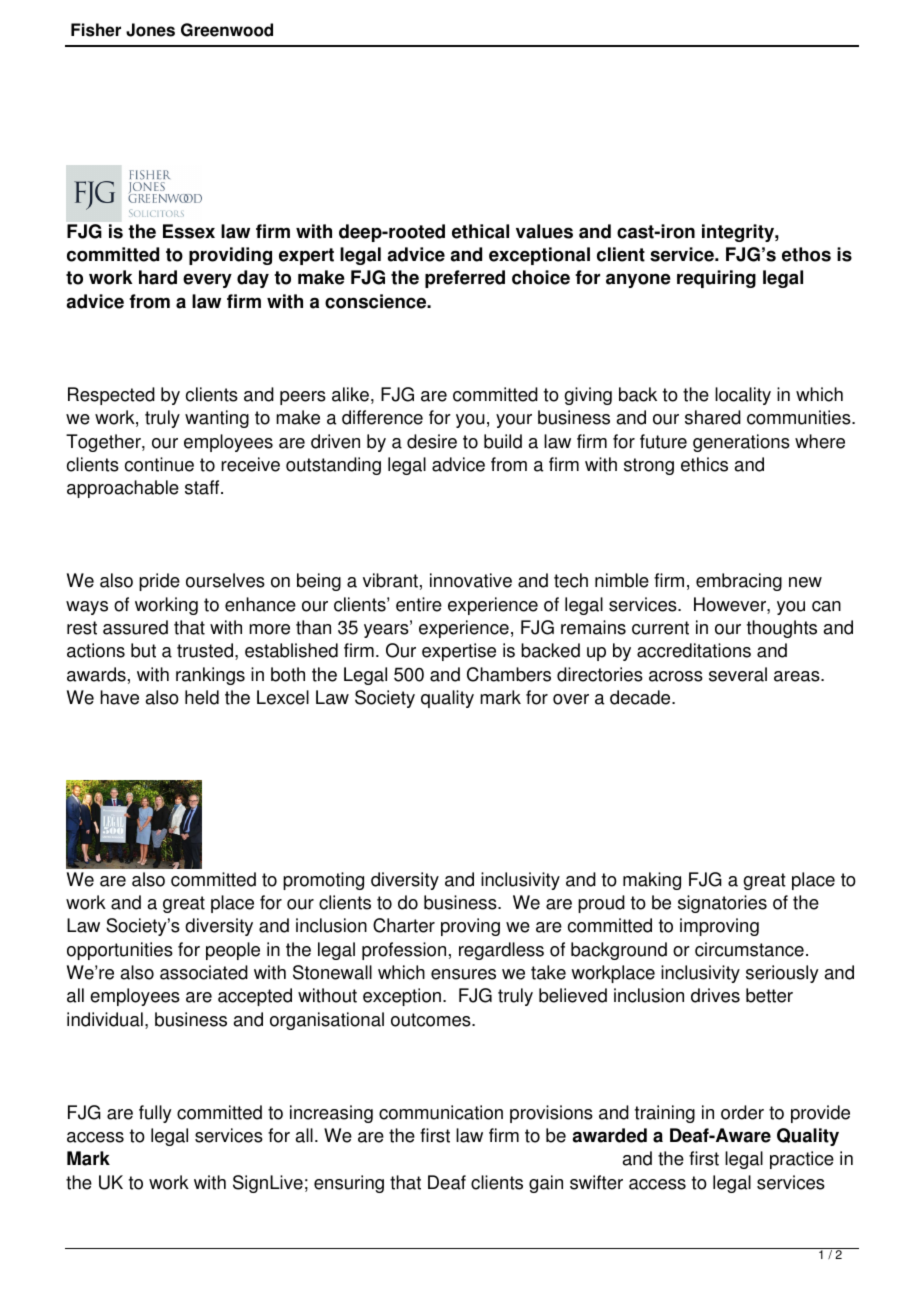  Describe the element at coordinates (480, 231) in the screenshot. I see `ethical` at that location.
